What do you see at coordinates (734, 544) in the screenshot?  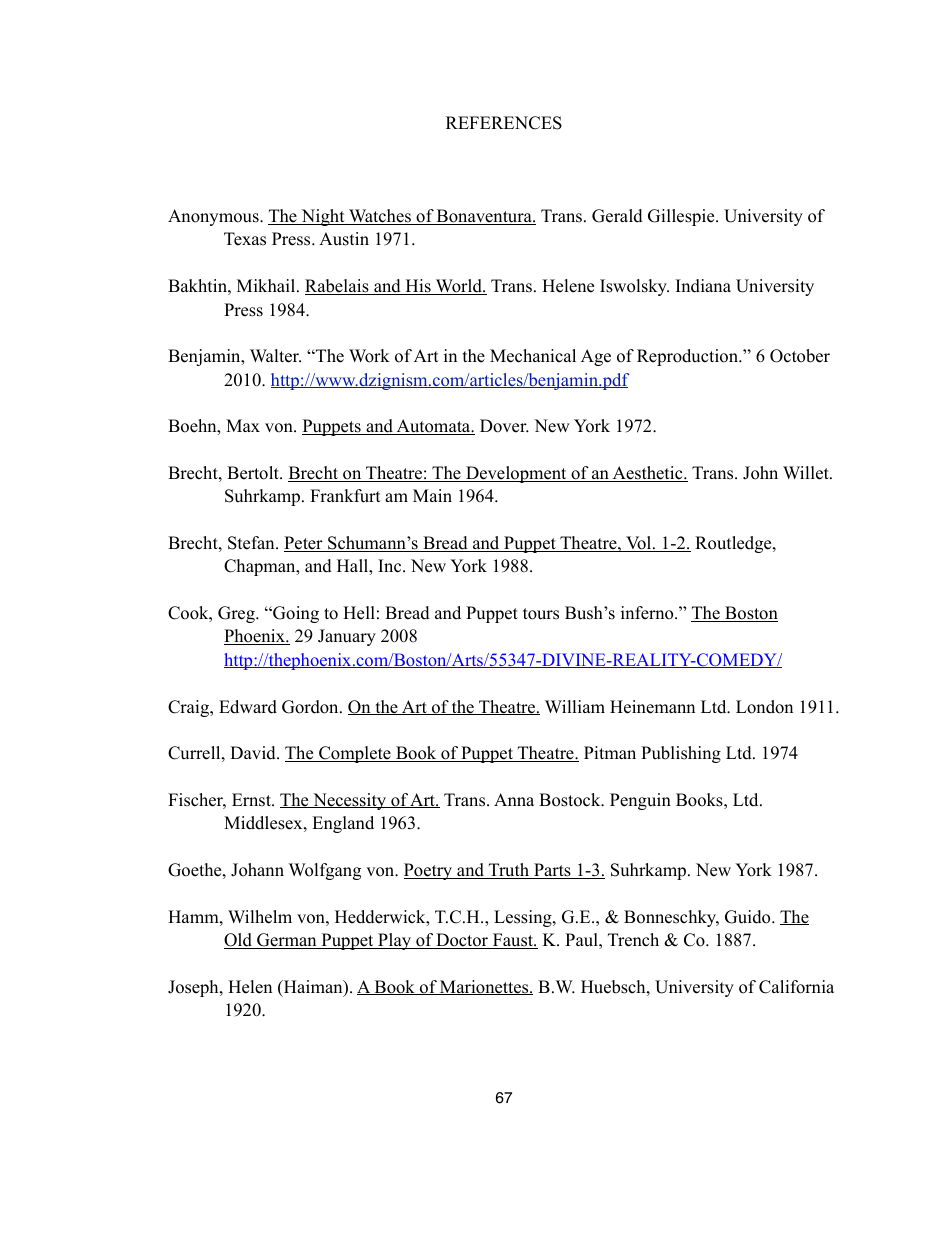 I see `Routledge` at bounding box center [734, 544].
